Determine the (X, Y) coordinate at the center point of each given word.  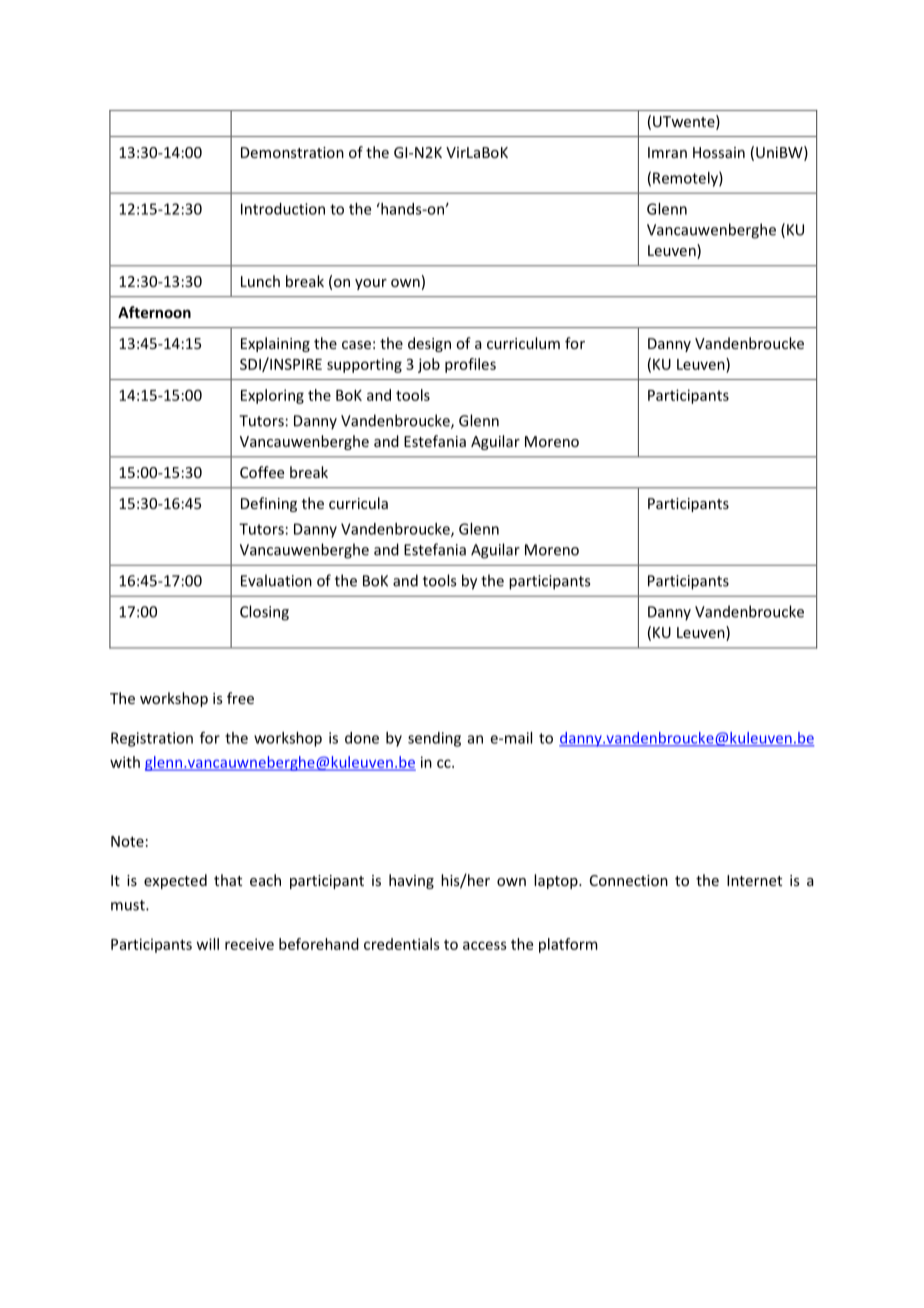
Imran (667, 152)
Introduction (283, 209)
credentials (402, 944)
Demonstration (292, 152)
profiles (470, 365)
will (208, 944)
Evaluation (276, 580)
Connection (629, 880)
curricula (358, 503)
